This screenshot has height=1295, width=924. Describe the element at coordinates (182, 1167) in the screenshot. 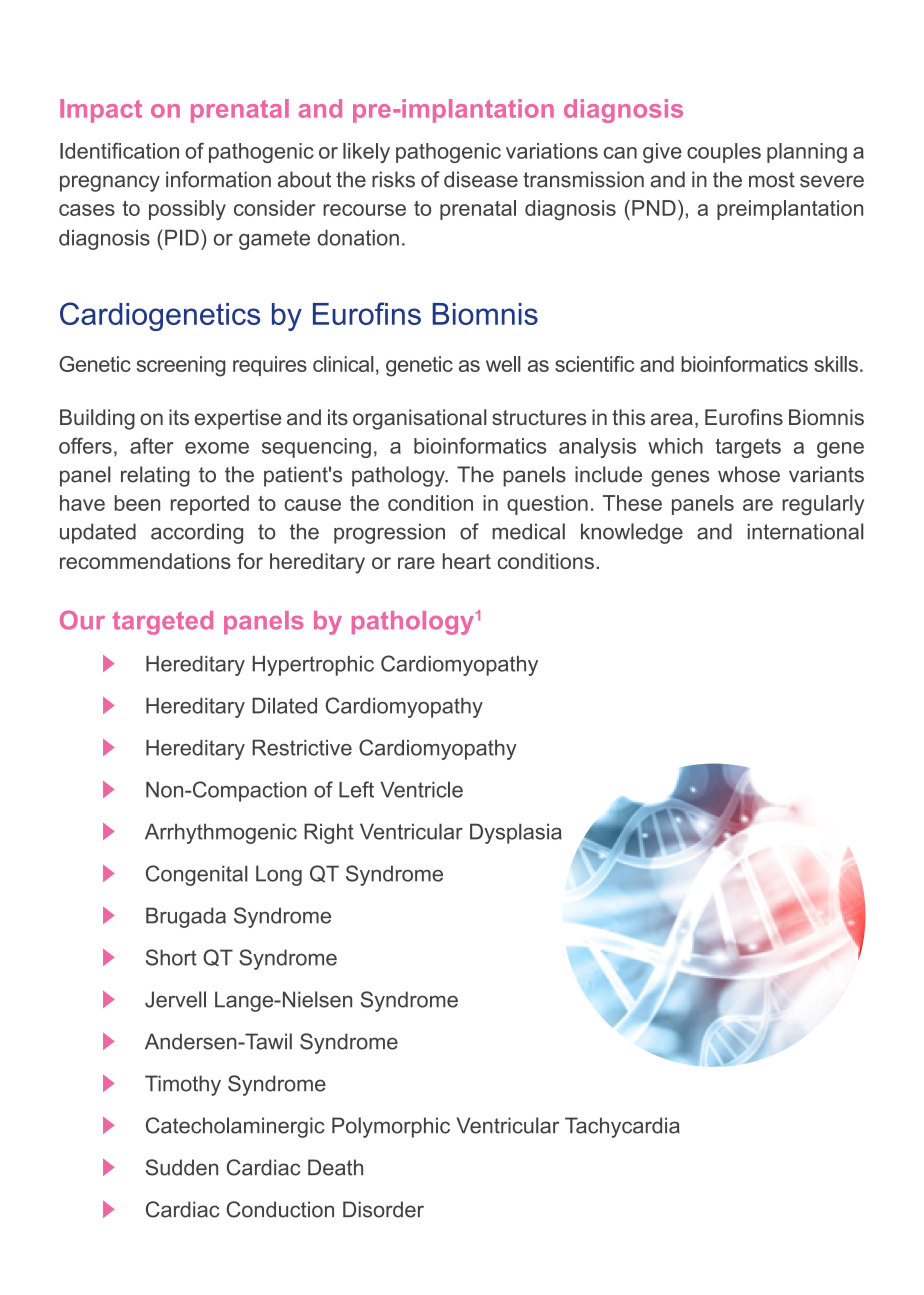

I see `Sudden` at that location.
